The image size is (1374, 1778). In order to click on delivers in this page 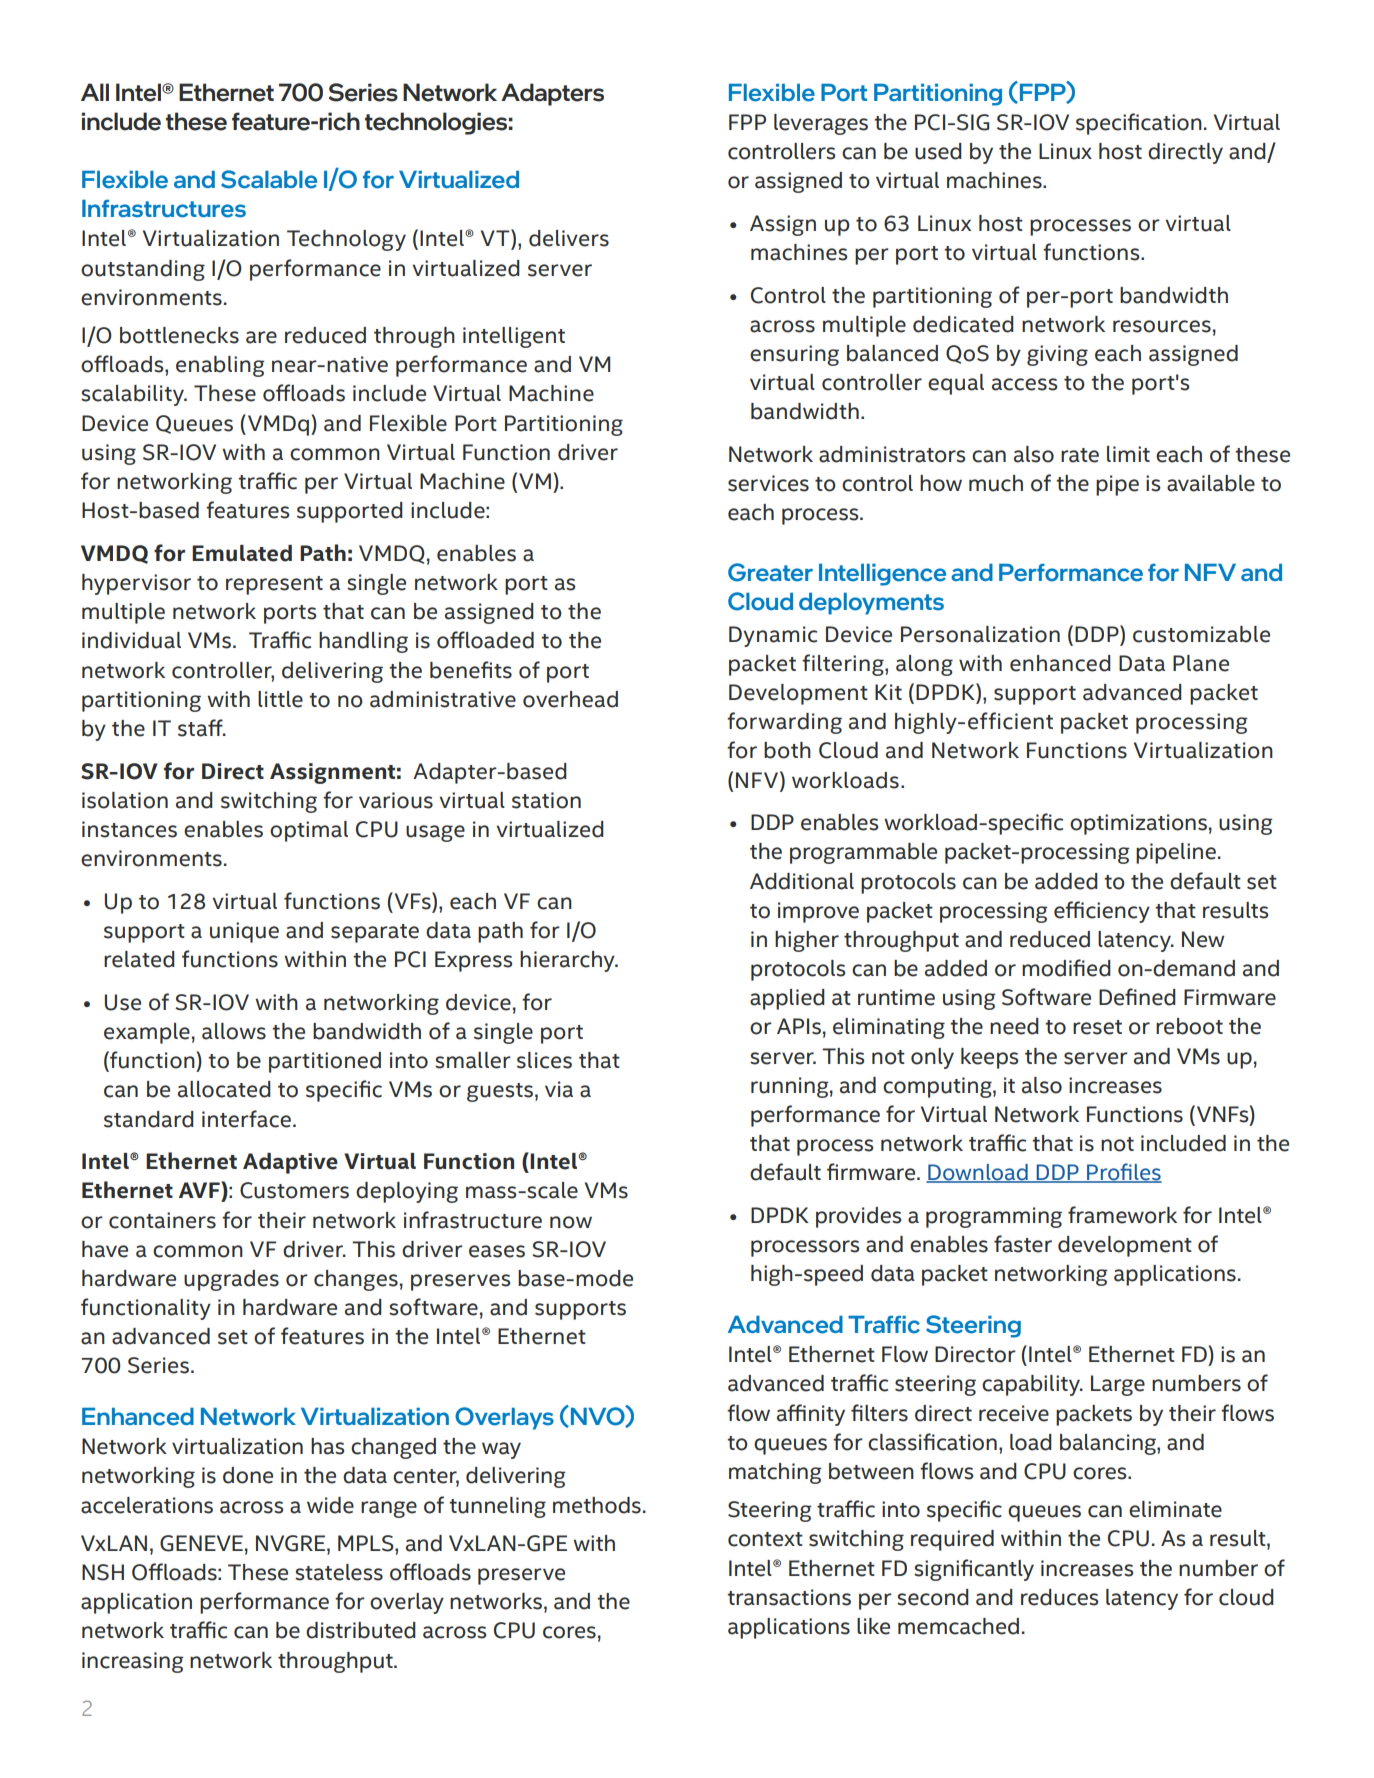, I will do `click(569, 238)`.
